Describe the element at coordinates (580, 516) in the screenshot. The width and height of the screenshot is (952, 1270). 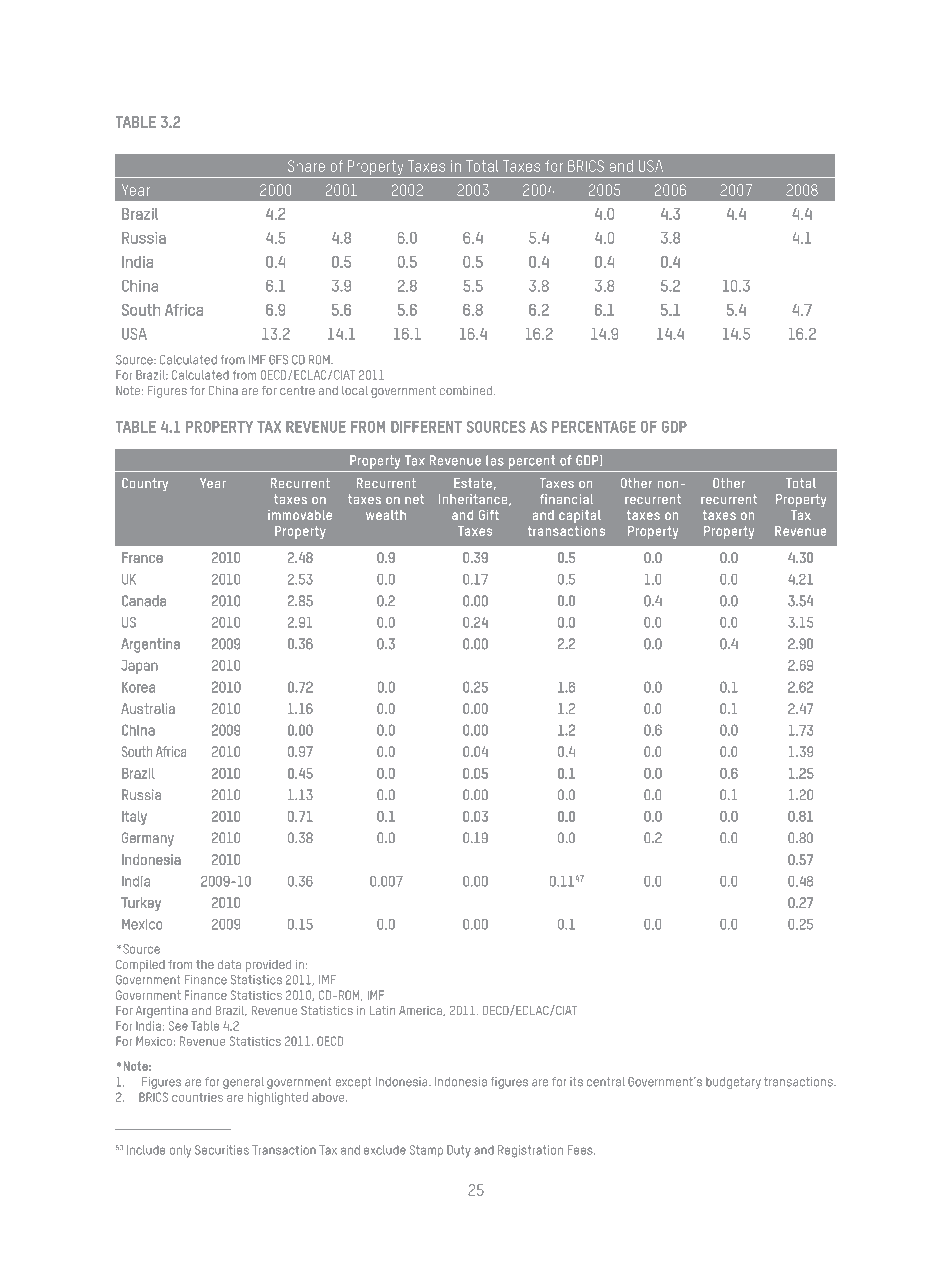
I see `capital` at that location.
